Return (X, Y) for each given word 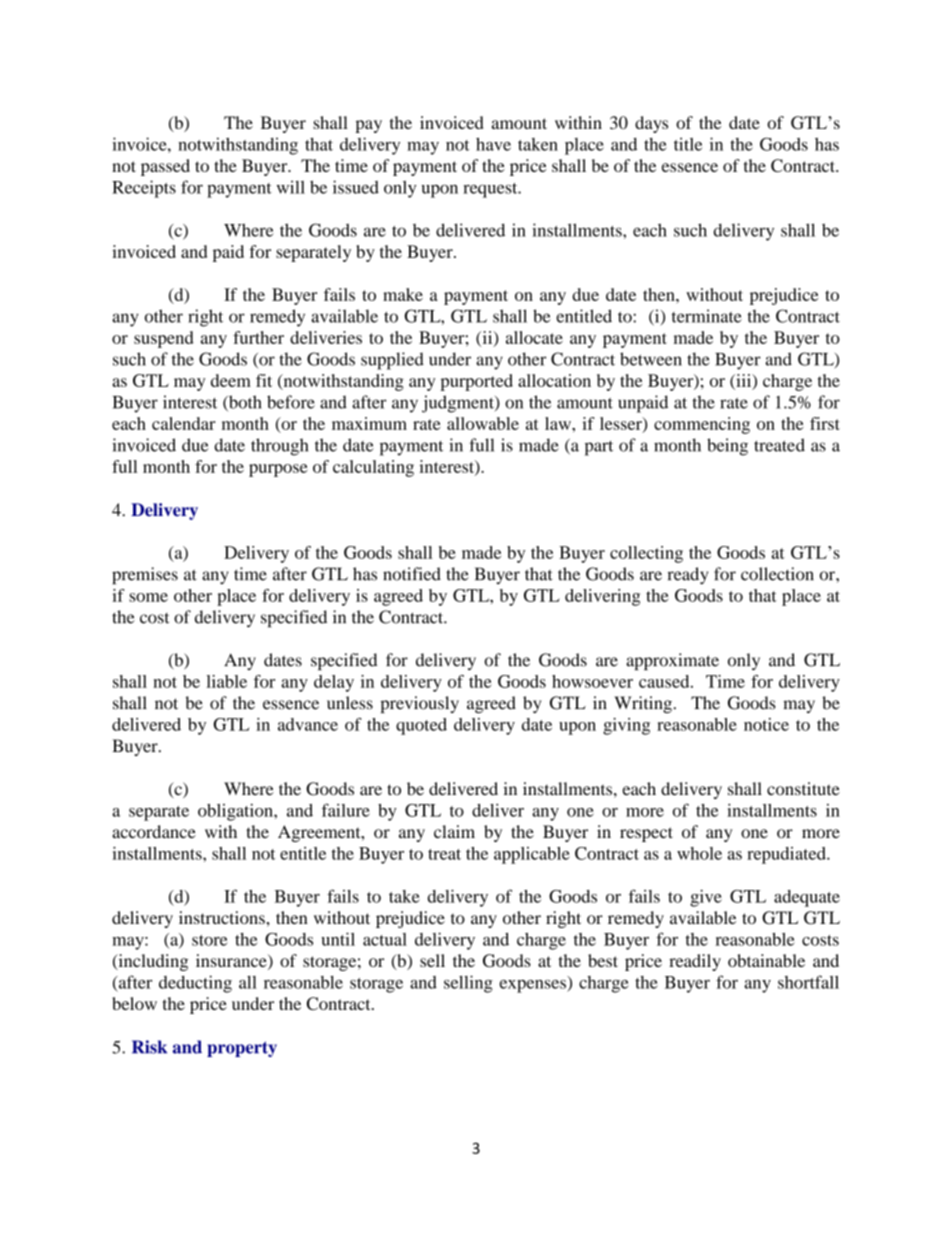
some (148, 597)
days (651, 124)
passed (165, 167)
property (242, 1049)
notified (412, 574)
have (493, 144)
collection (777, 574)
